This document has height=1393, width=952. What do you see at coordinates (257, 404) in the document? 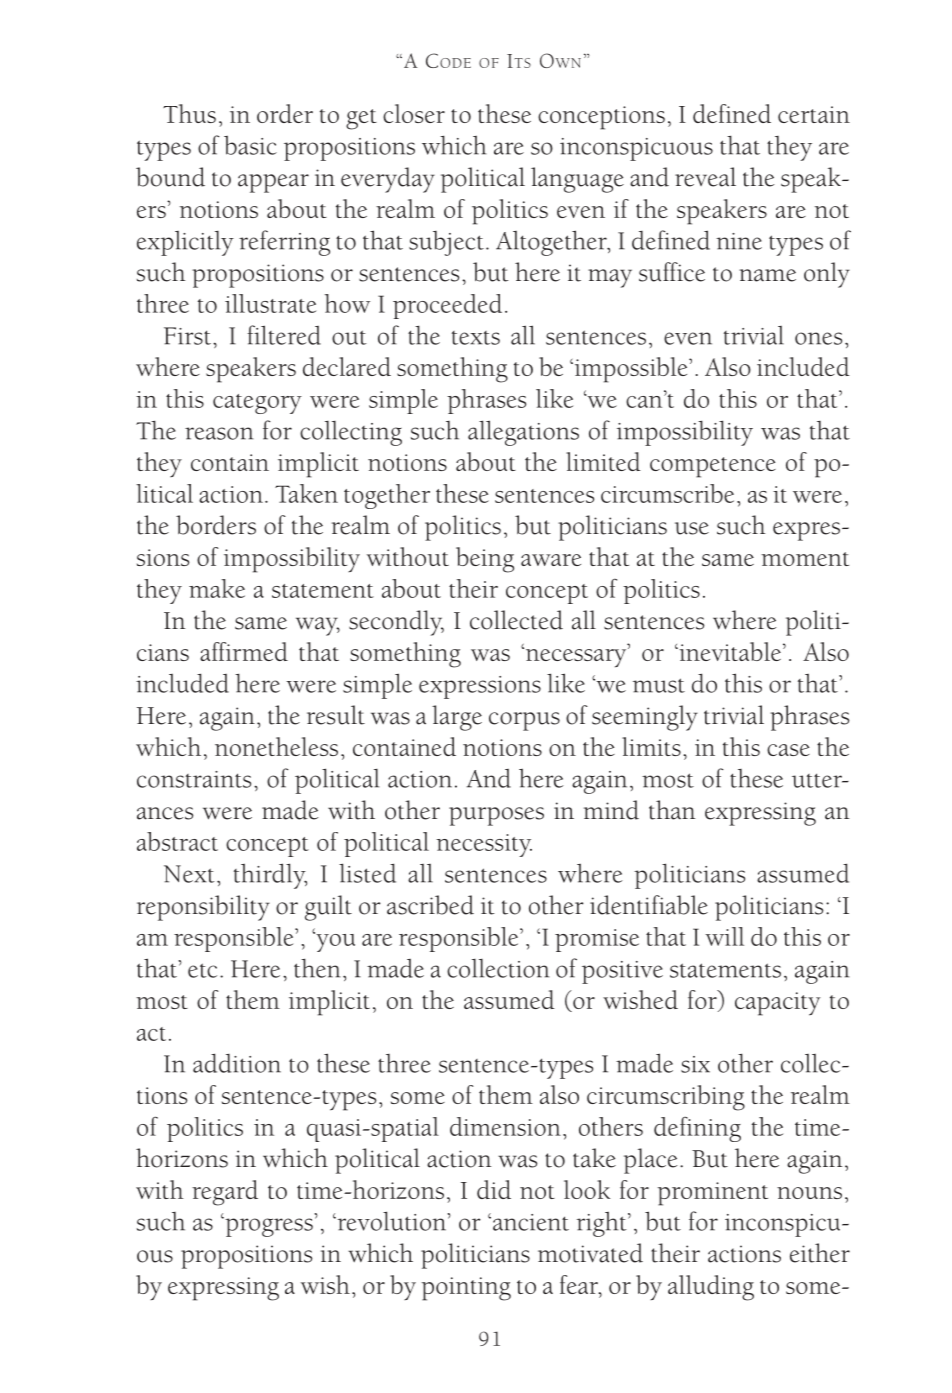
I see `category` at bounding box center [257, 404].
